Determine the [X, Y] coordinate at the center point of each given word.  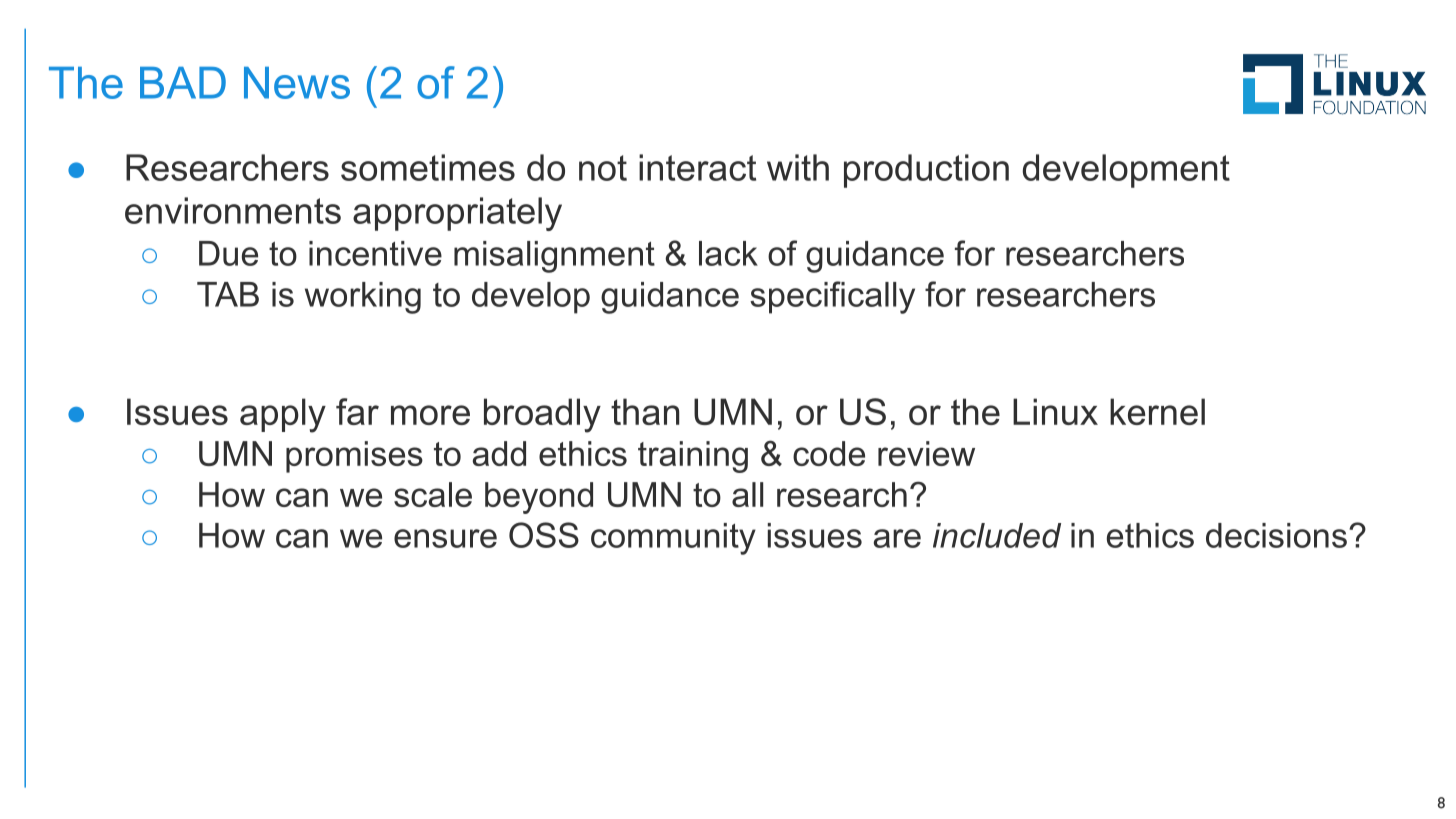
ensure [445, 538]
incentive [375, 253]
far [357, 411]
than [645, 411]
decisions [1276, 535]
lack [728, 253]
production [926, 171]
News [297, 83]
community [673, 539]
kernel [1157, 411]
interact [697, 167]
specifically [832, 297]
